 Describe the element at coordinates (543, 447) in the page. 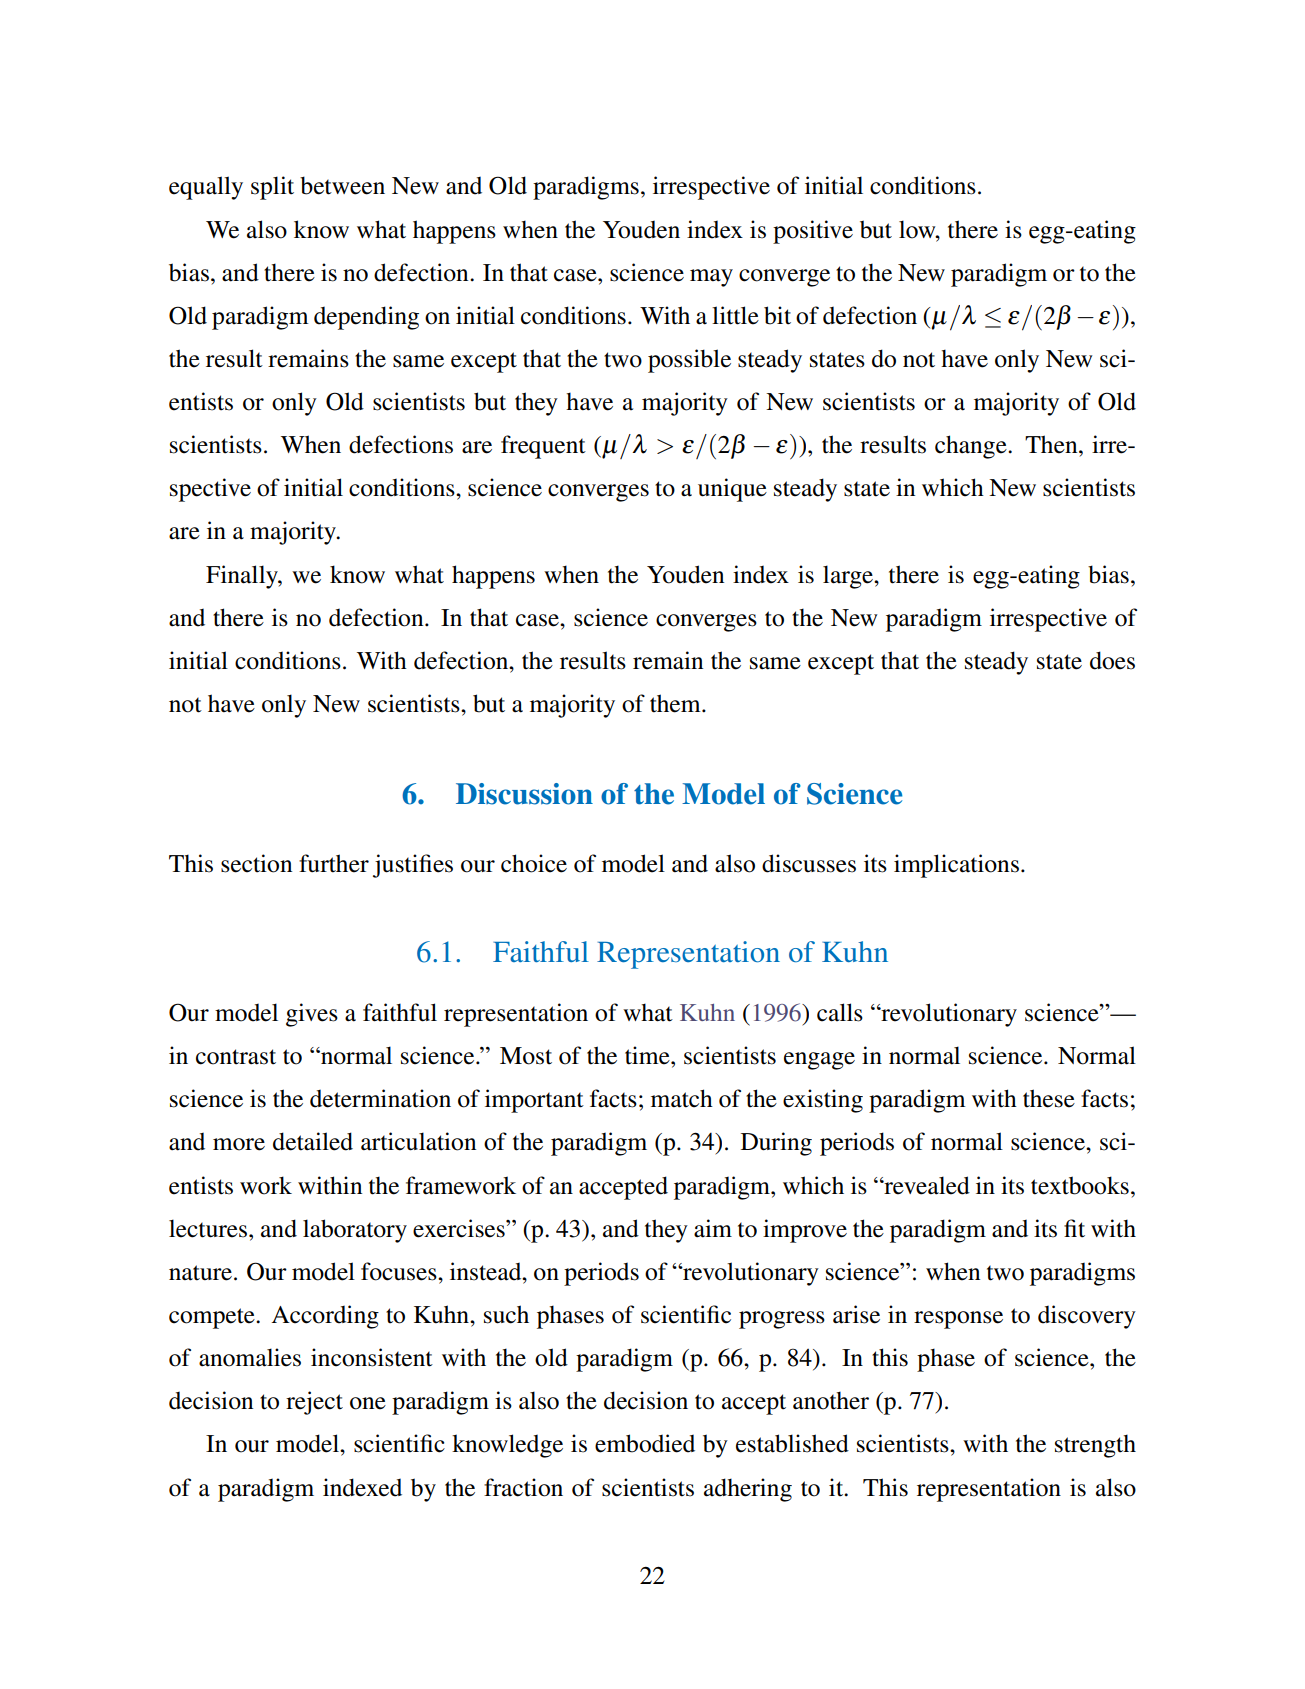

I see `frequent` at that location.
